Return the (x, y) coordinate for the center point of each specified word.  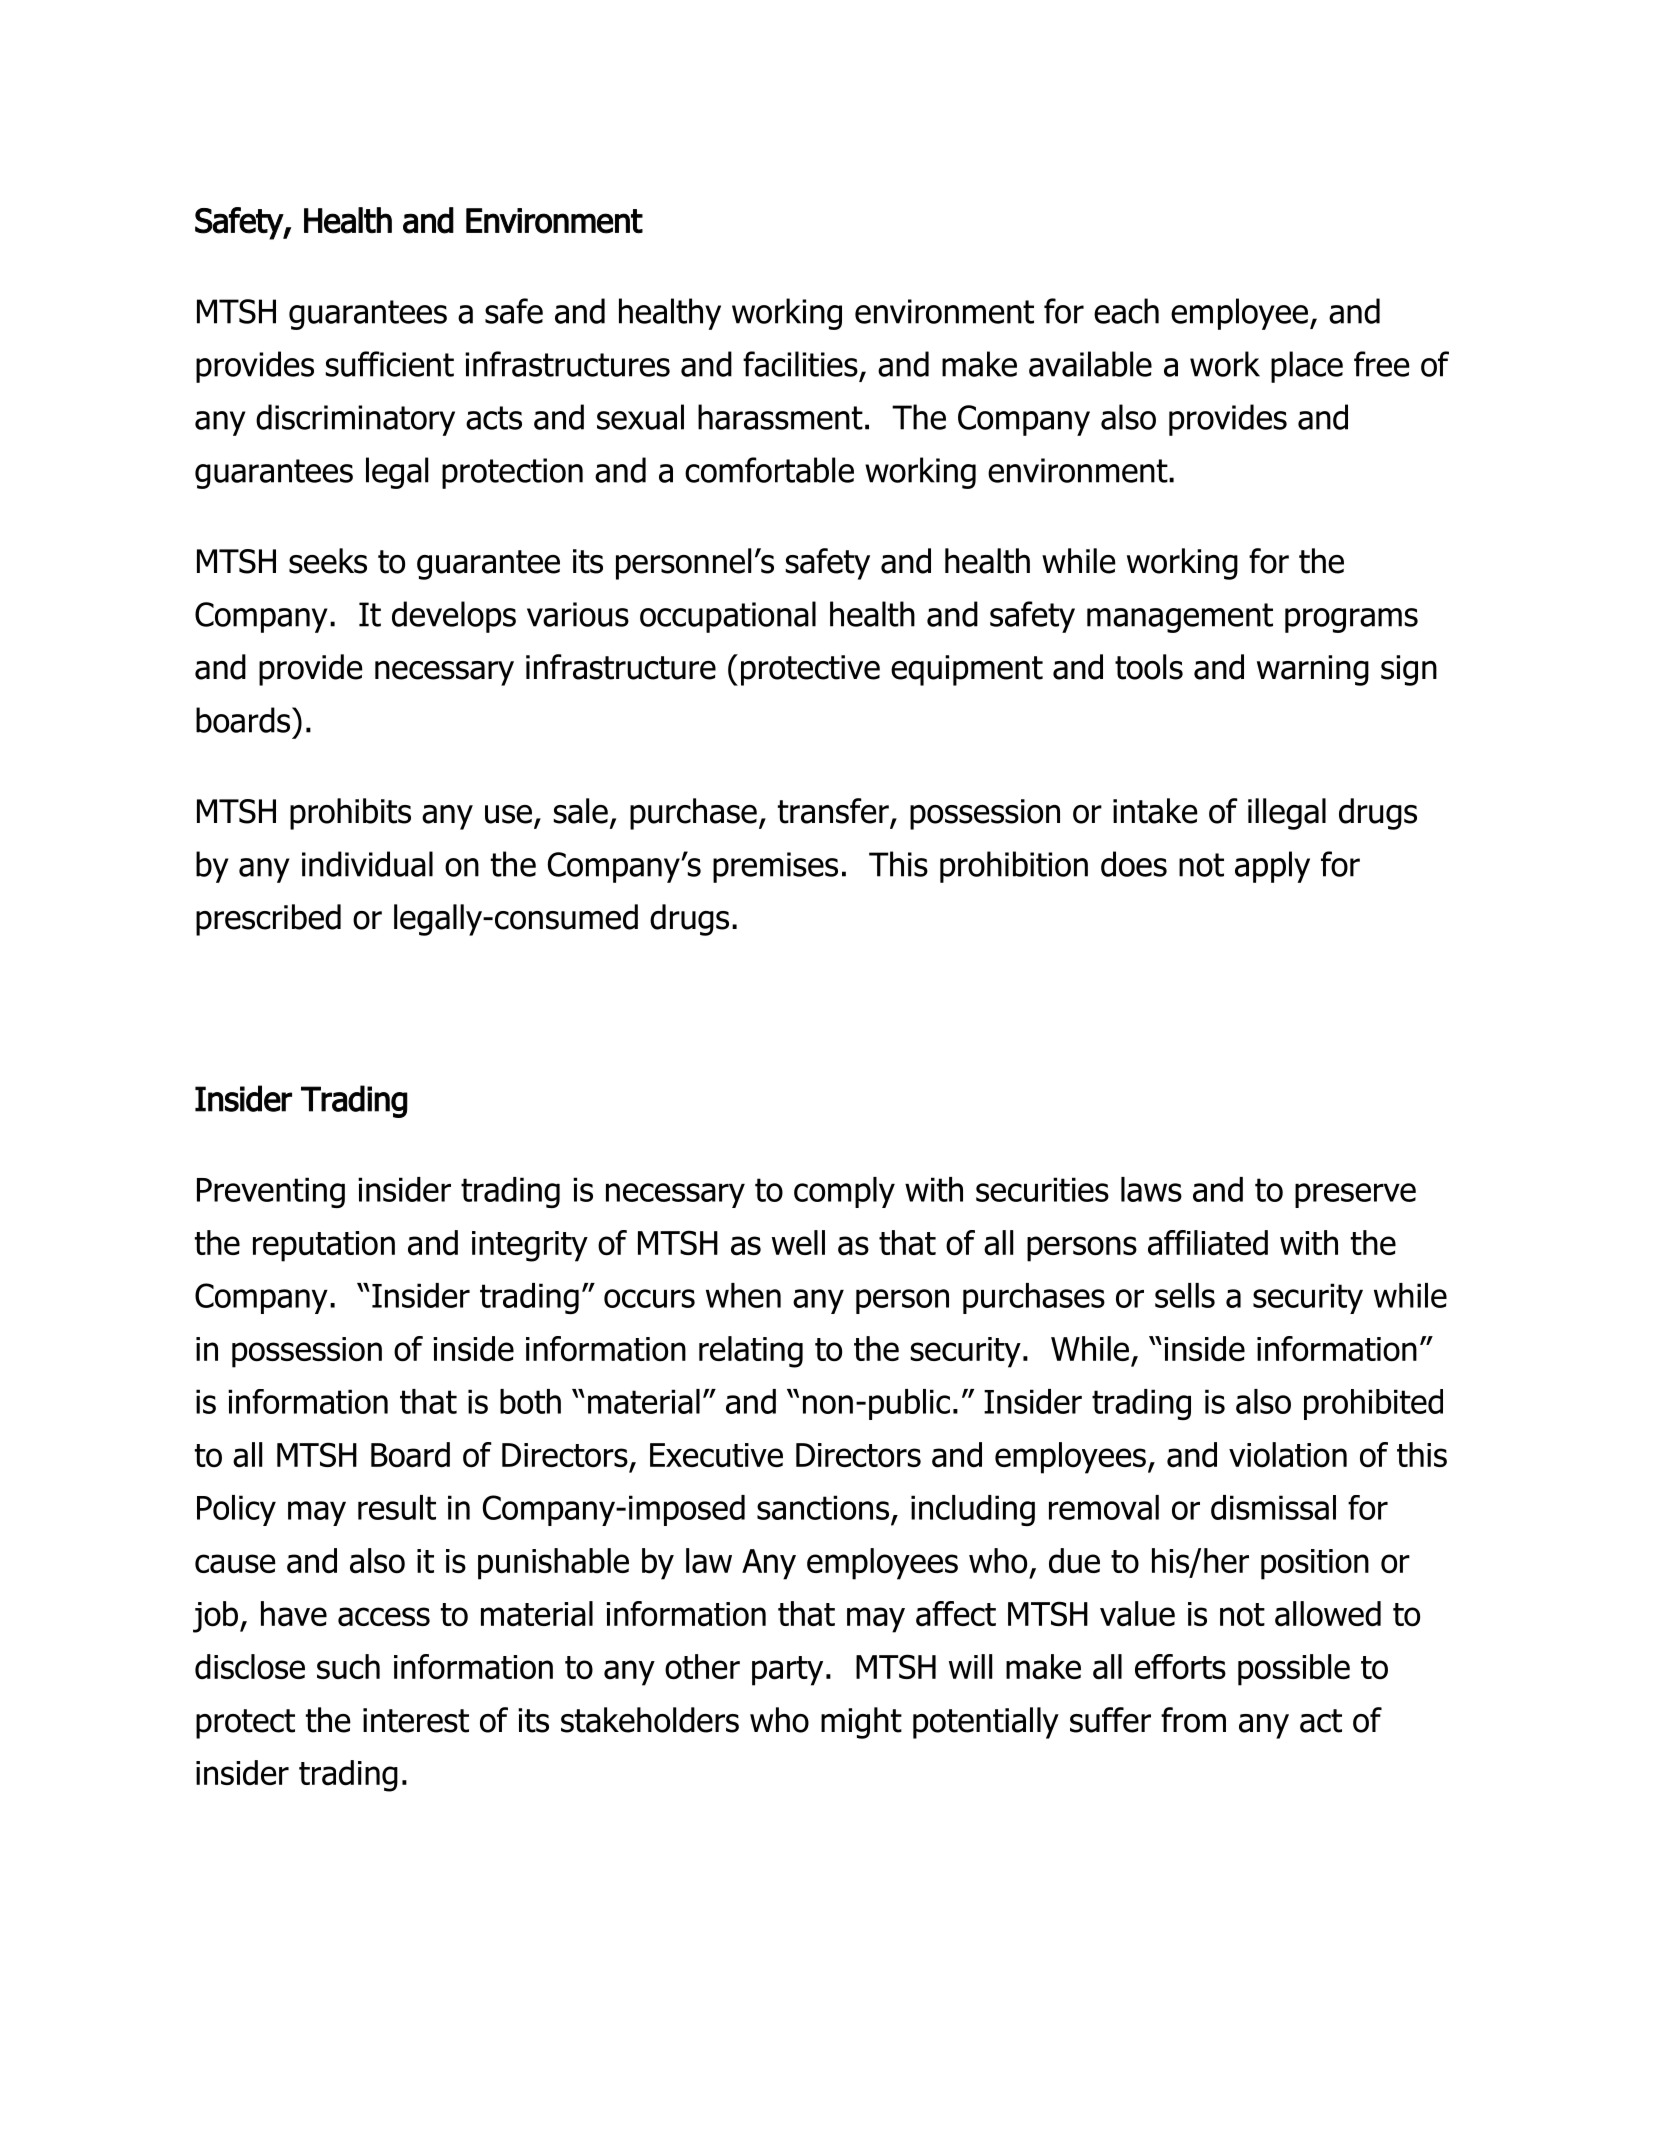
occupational (728, 617)
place (1307, 367)
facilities (800, 364)
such (348, 1666)
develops (454, 617)
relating (751, 1352)
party (787, 1671)
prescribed (268, 920)
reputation (324, 1246)
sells (1185, 1295)
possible (1294, 1670)
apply (1272, 867)
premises (775, 867)
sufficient (390, 364)
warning (1313, 670)
